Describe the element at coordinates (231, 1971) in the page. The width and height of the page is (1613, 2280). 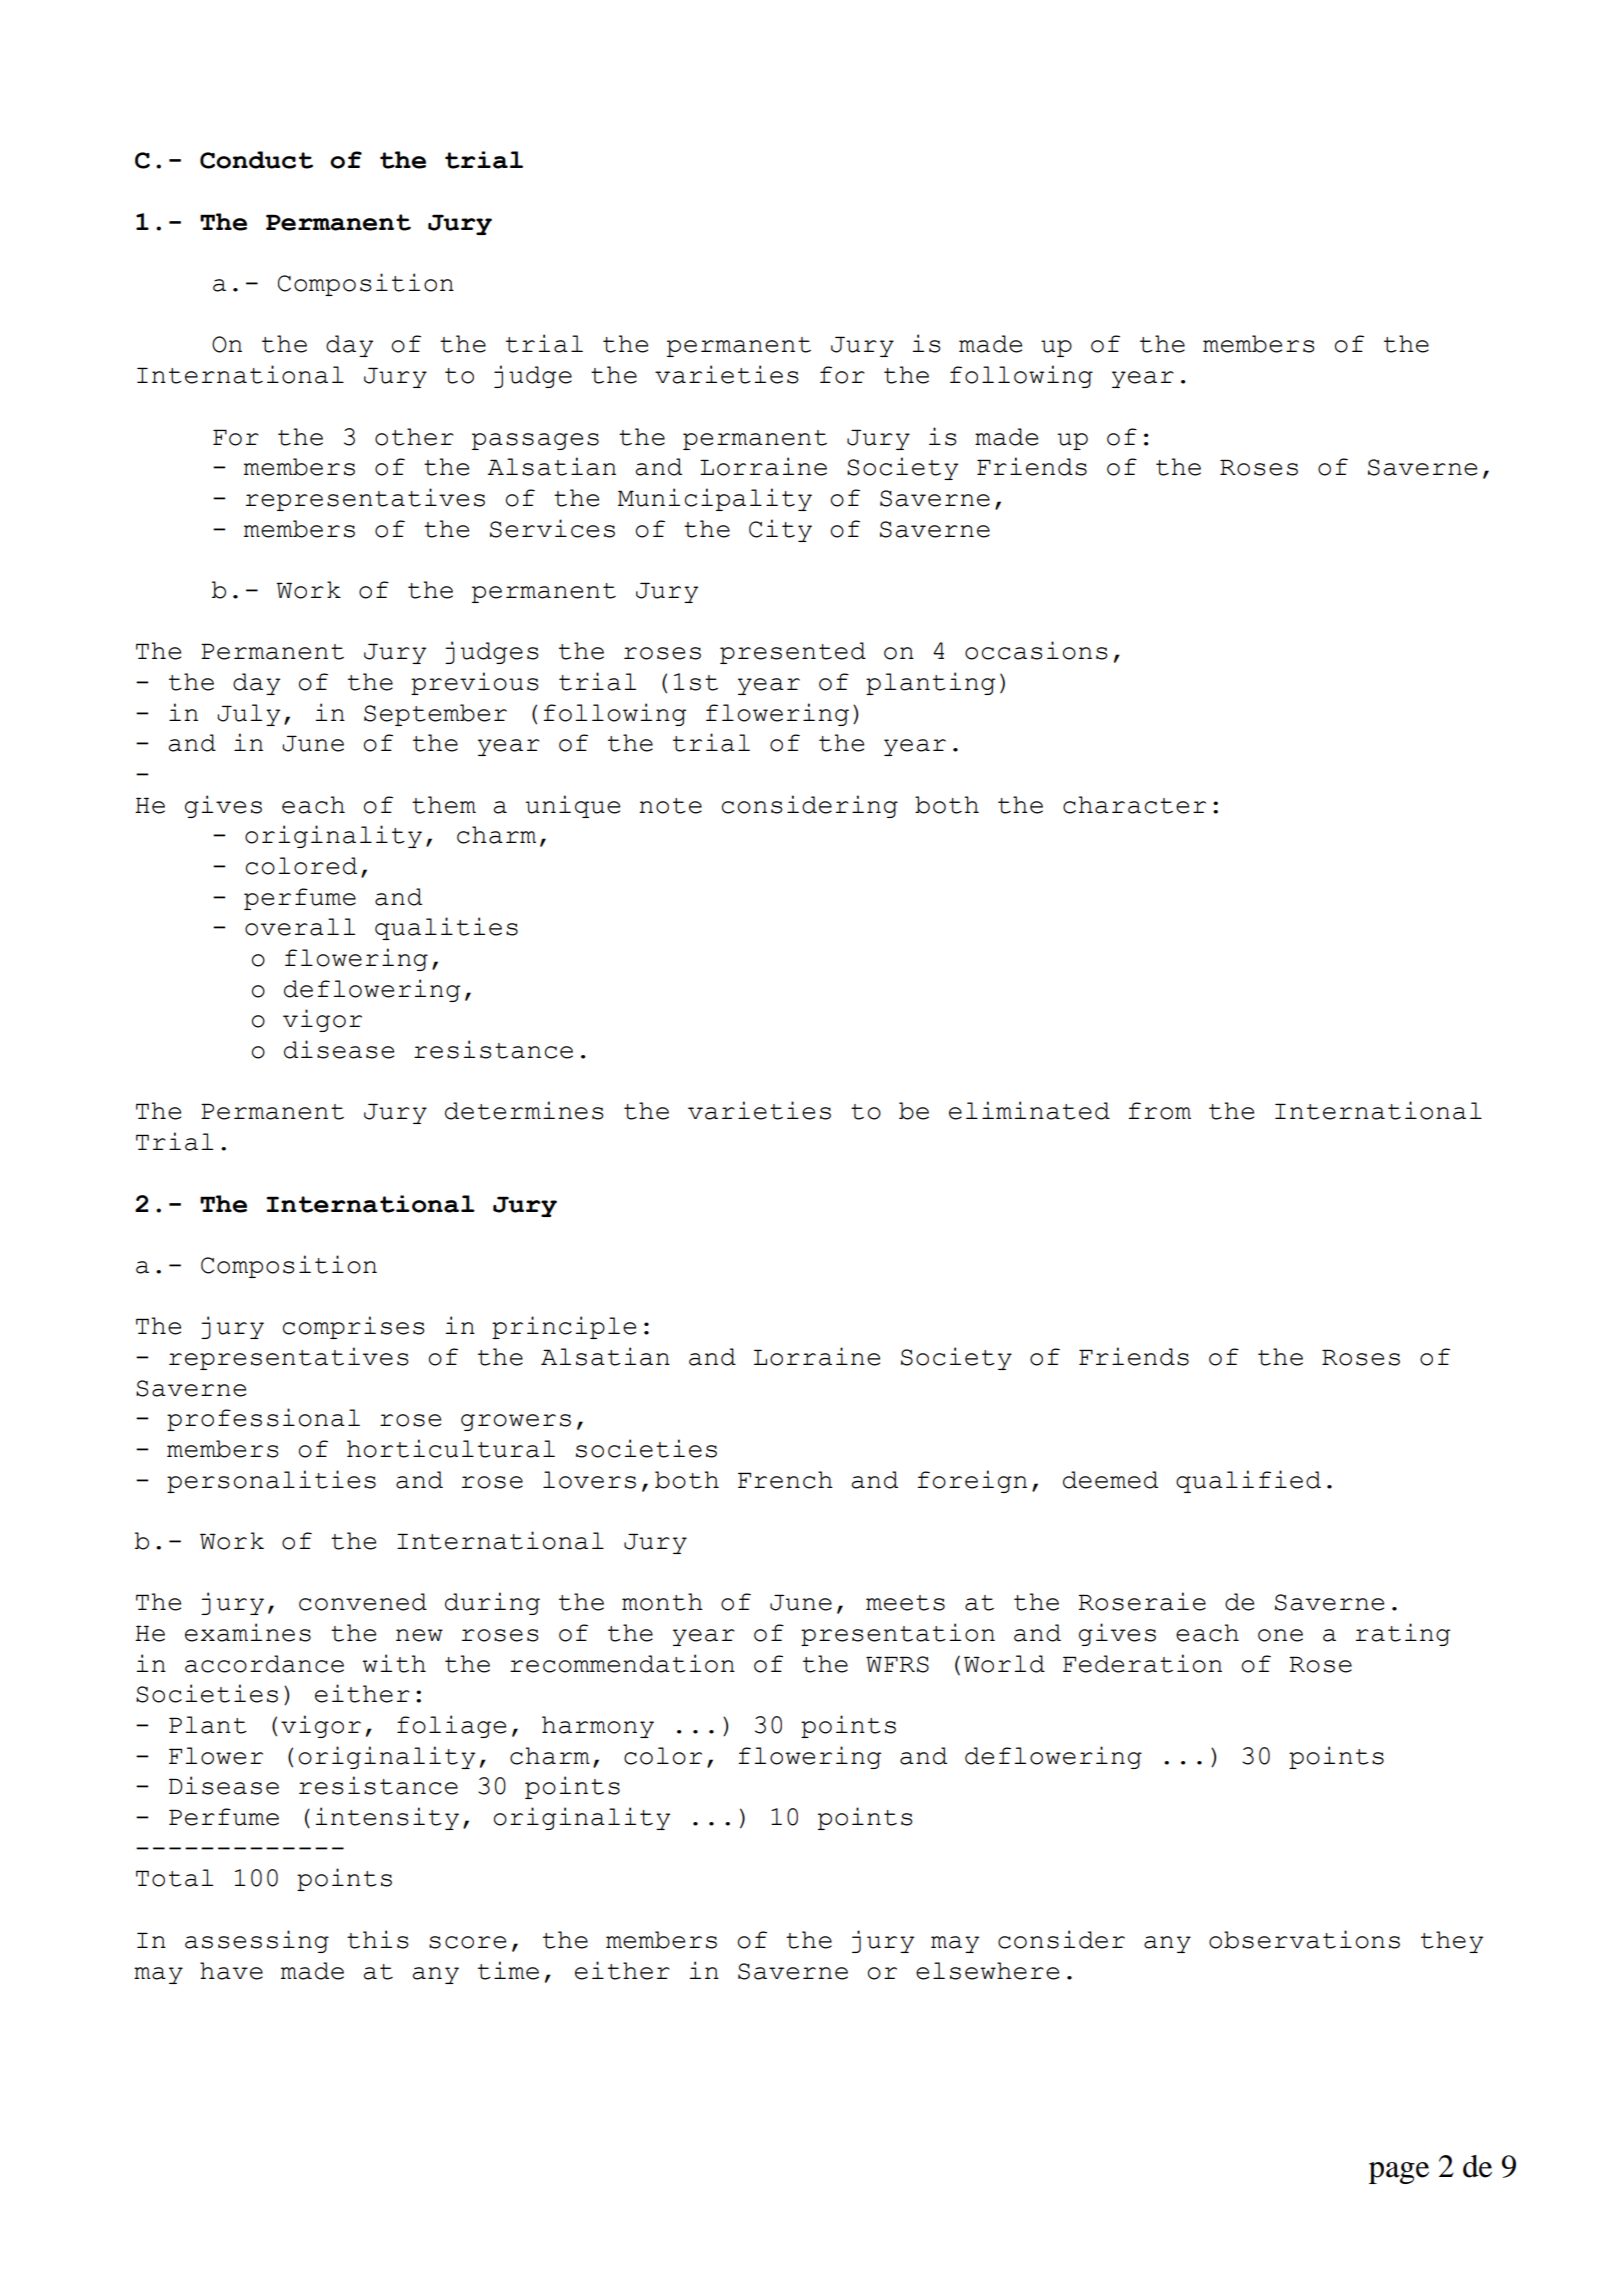
I see `have` at that location.
